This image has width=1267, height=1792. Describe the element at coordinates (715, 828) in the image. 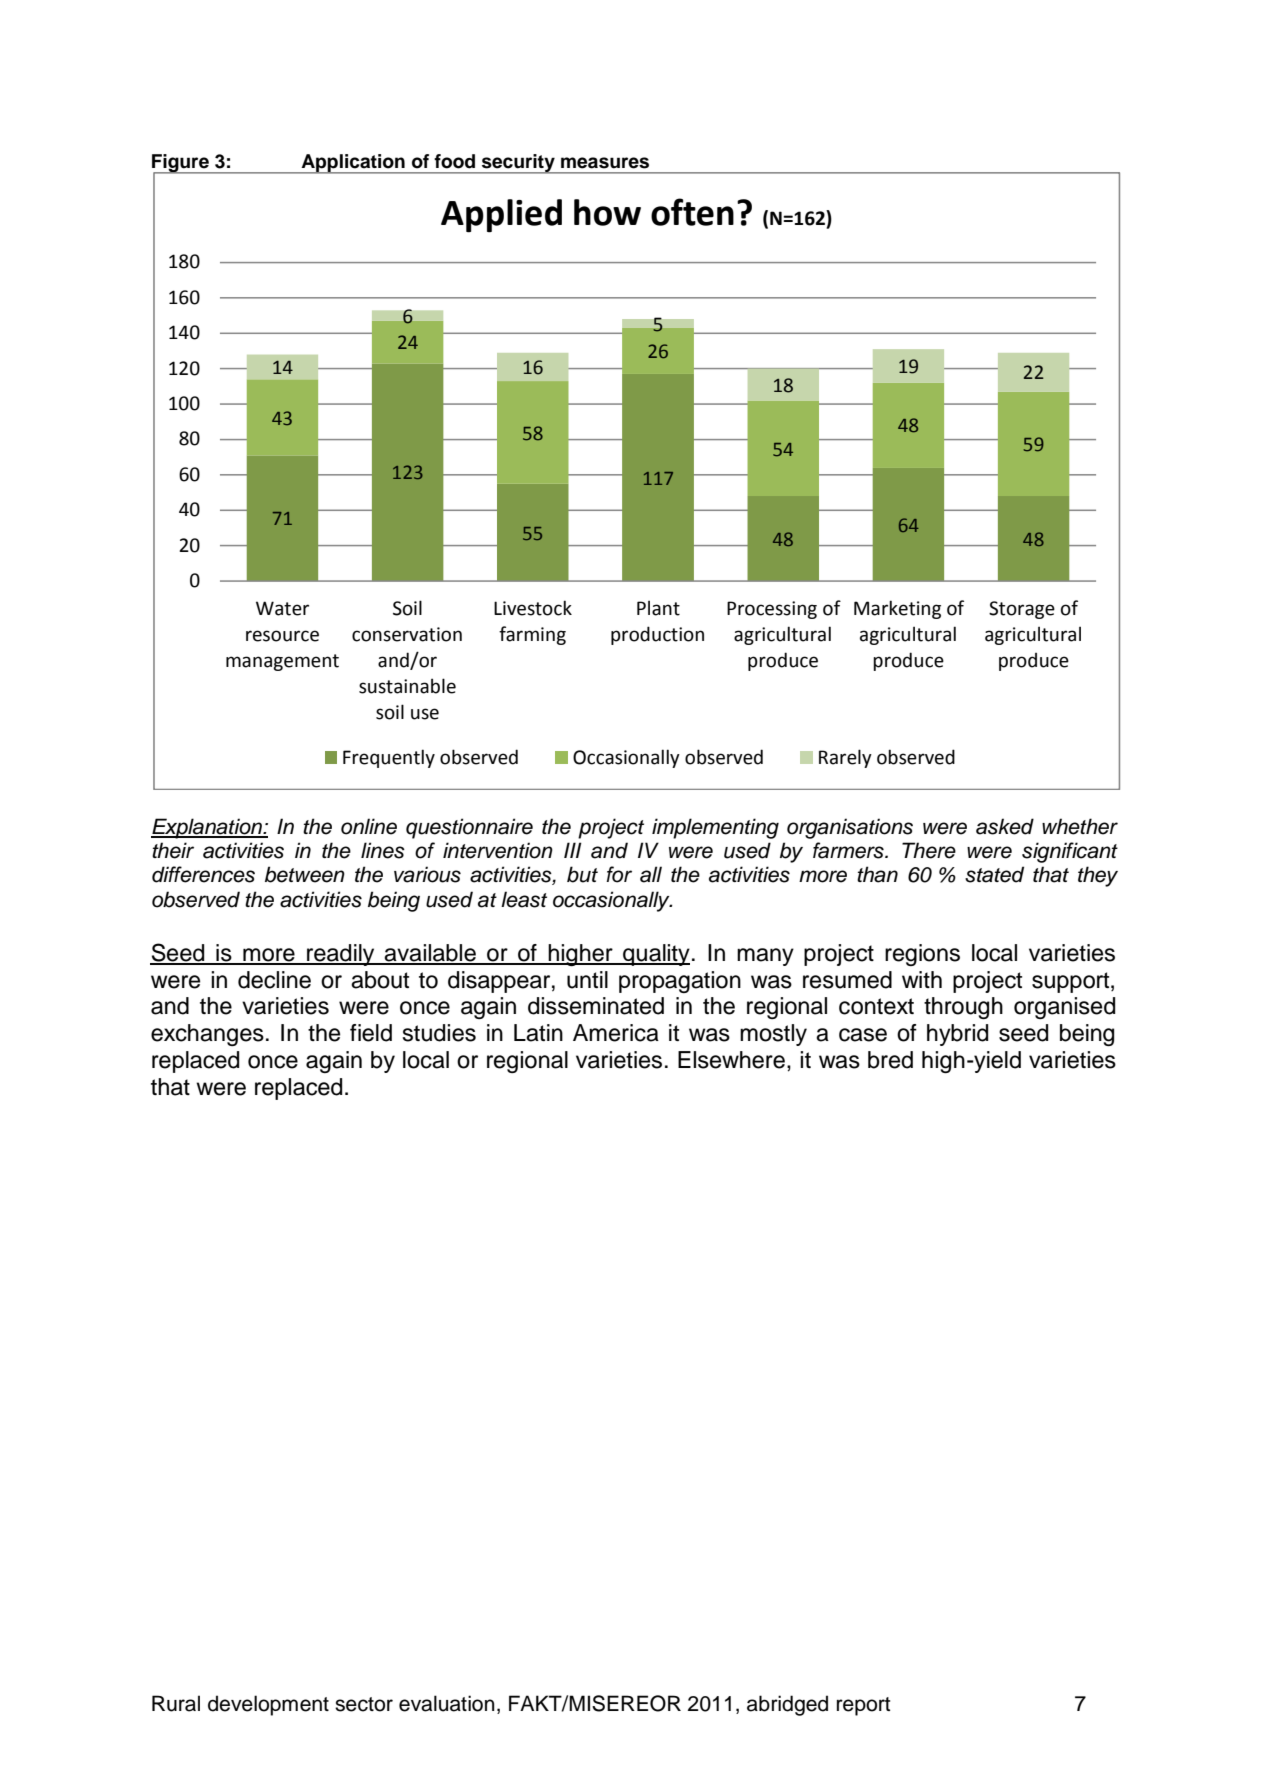

I see `implementing` at that location.
